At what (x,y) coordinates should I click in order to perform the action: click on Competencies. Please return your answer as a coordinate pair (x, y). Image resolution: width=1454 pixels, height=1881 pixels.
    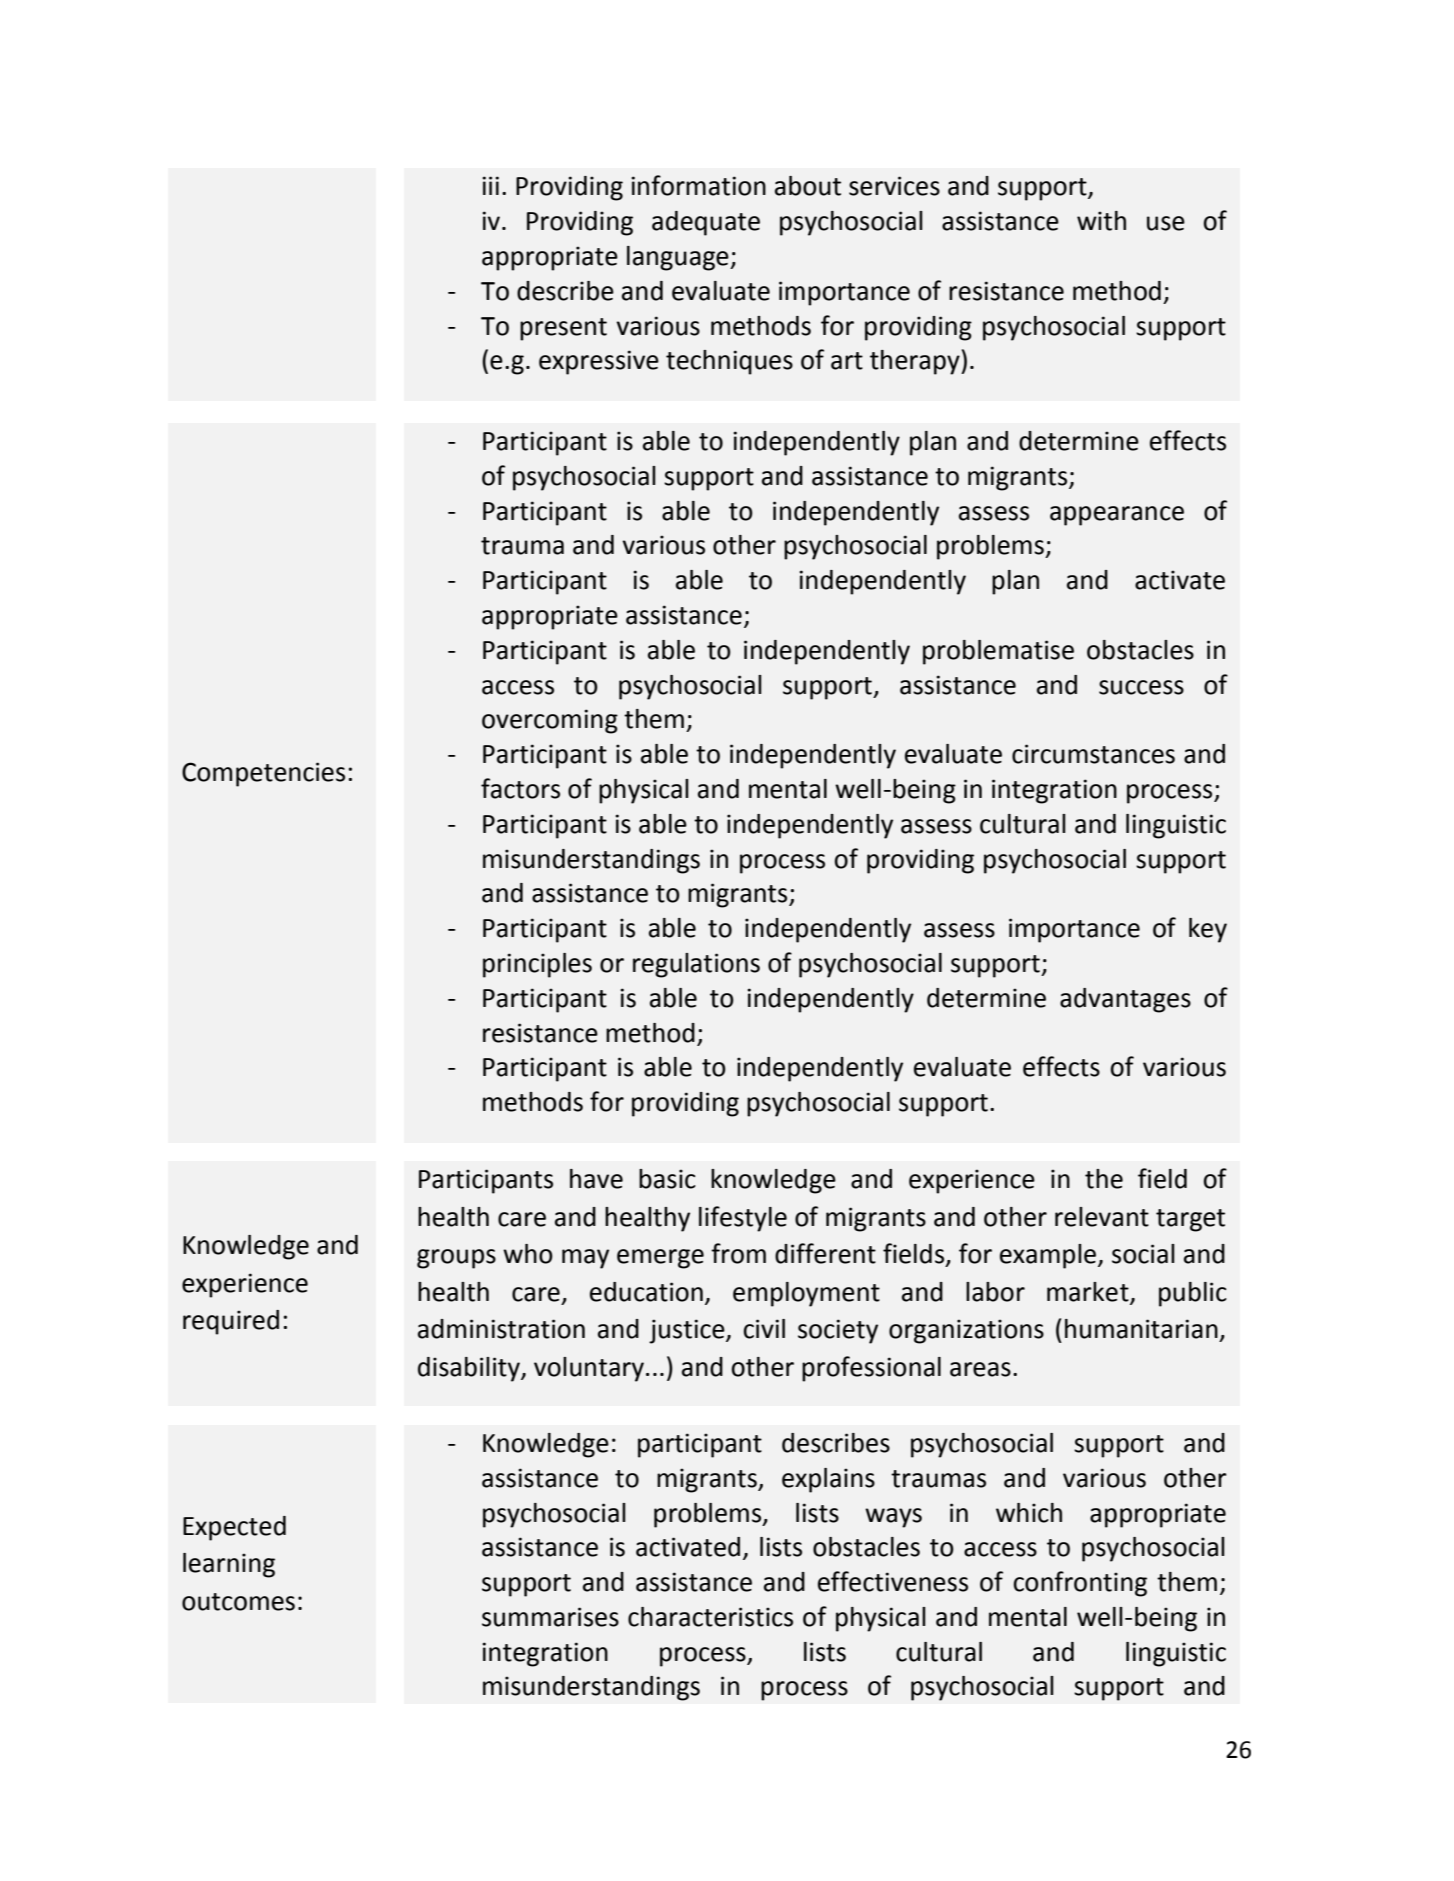
    Looking at the image, I should click on (263, 774).
